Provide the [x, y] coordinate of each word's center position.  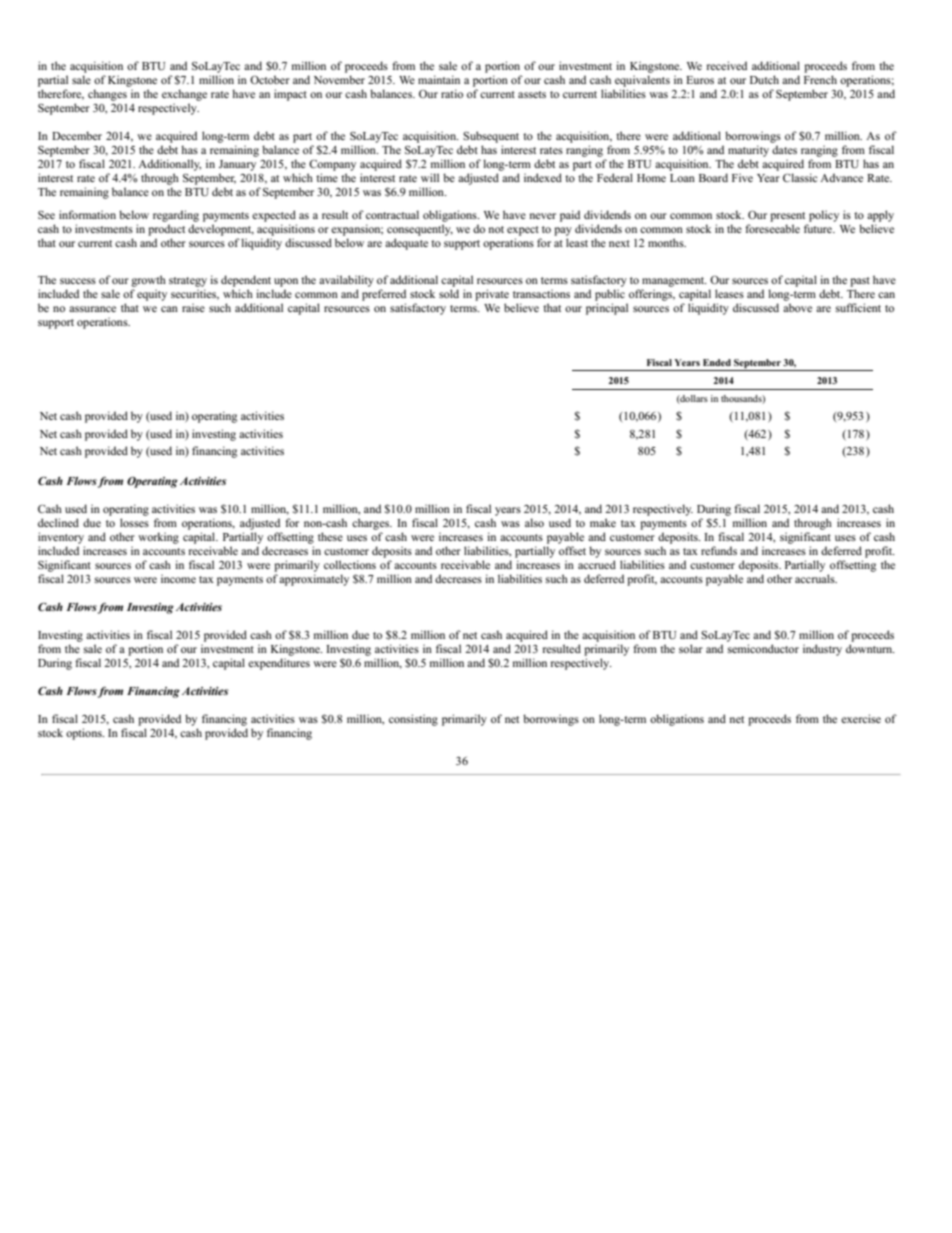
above [797, 307]
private [492, 295]
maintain [439, 79]
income [178, 578]
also [534, 522]
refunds [719, 550]
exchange [184, 95]
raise [193, 307]
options [85, 734]
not [496, 229]
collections [350, 564]
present [787, 217]
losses [134, 522]
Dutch [764, 79]
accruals [816, 578]
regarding [176, 216]
